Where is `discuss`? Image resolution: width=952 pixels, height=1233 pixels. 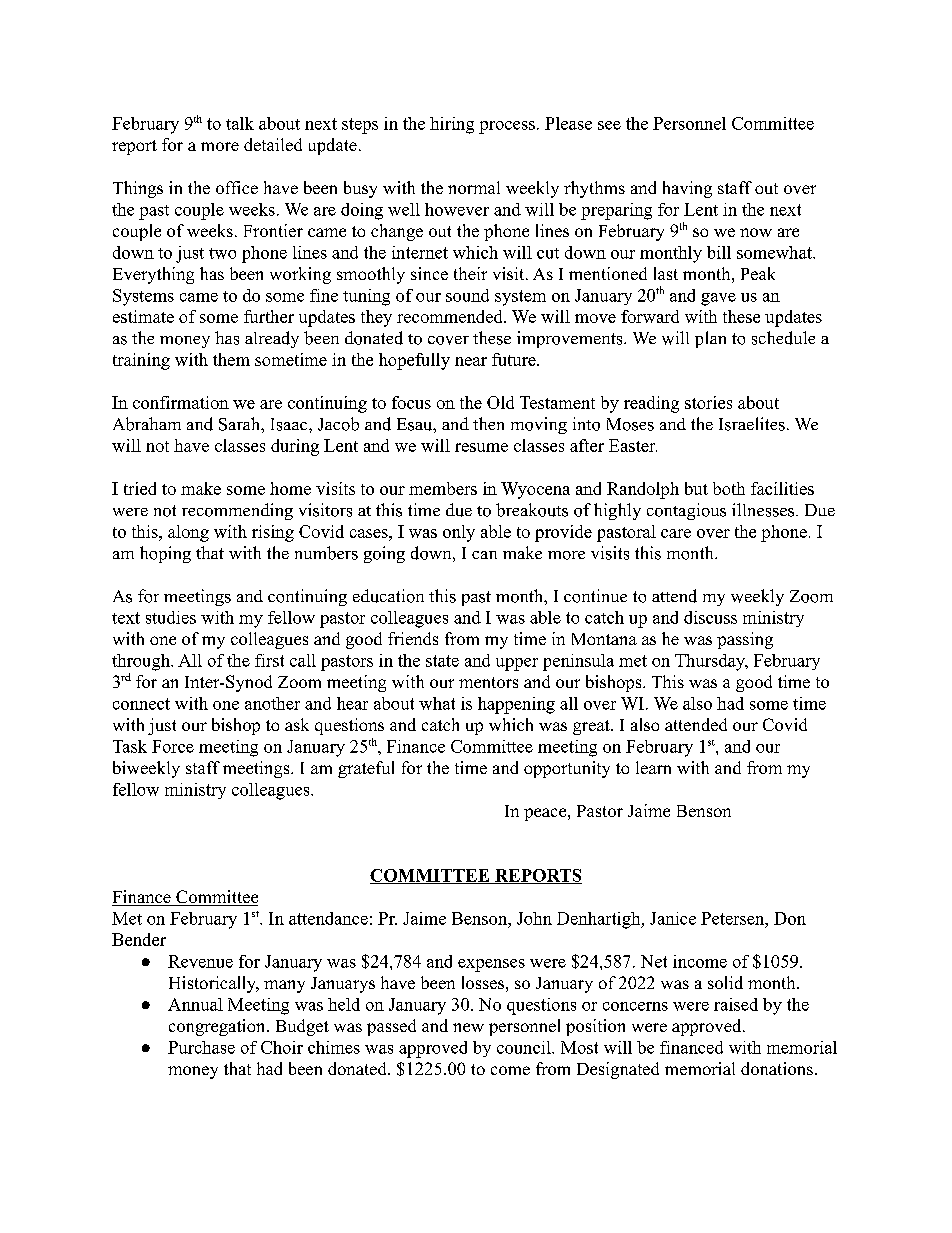
discuss is located at coordinates (710, 617).
